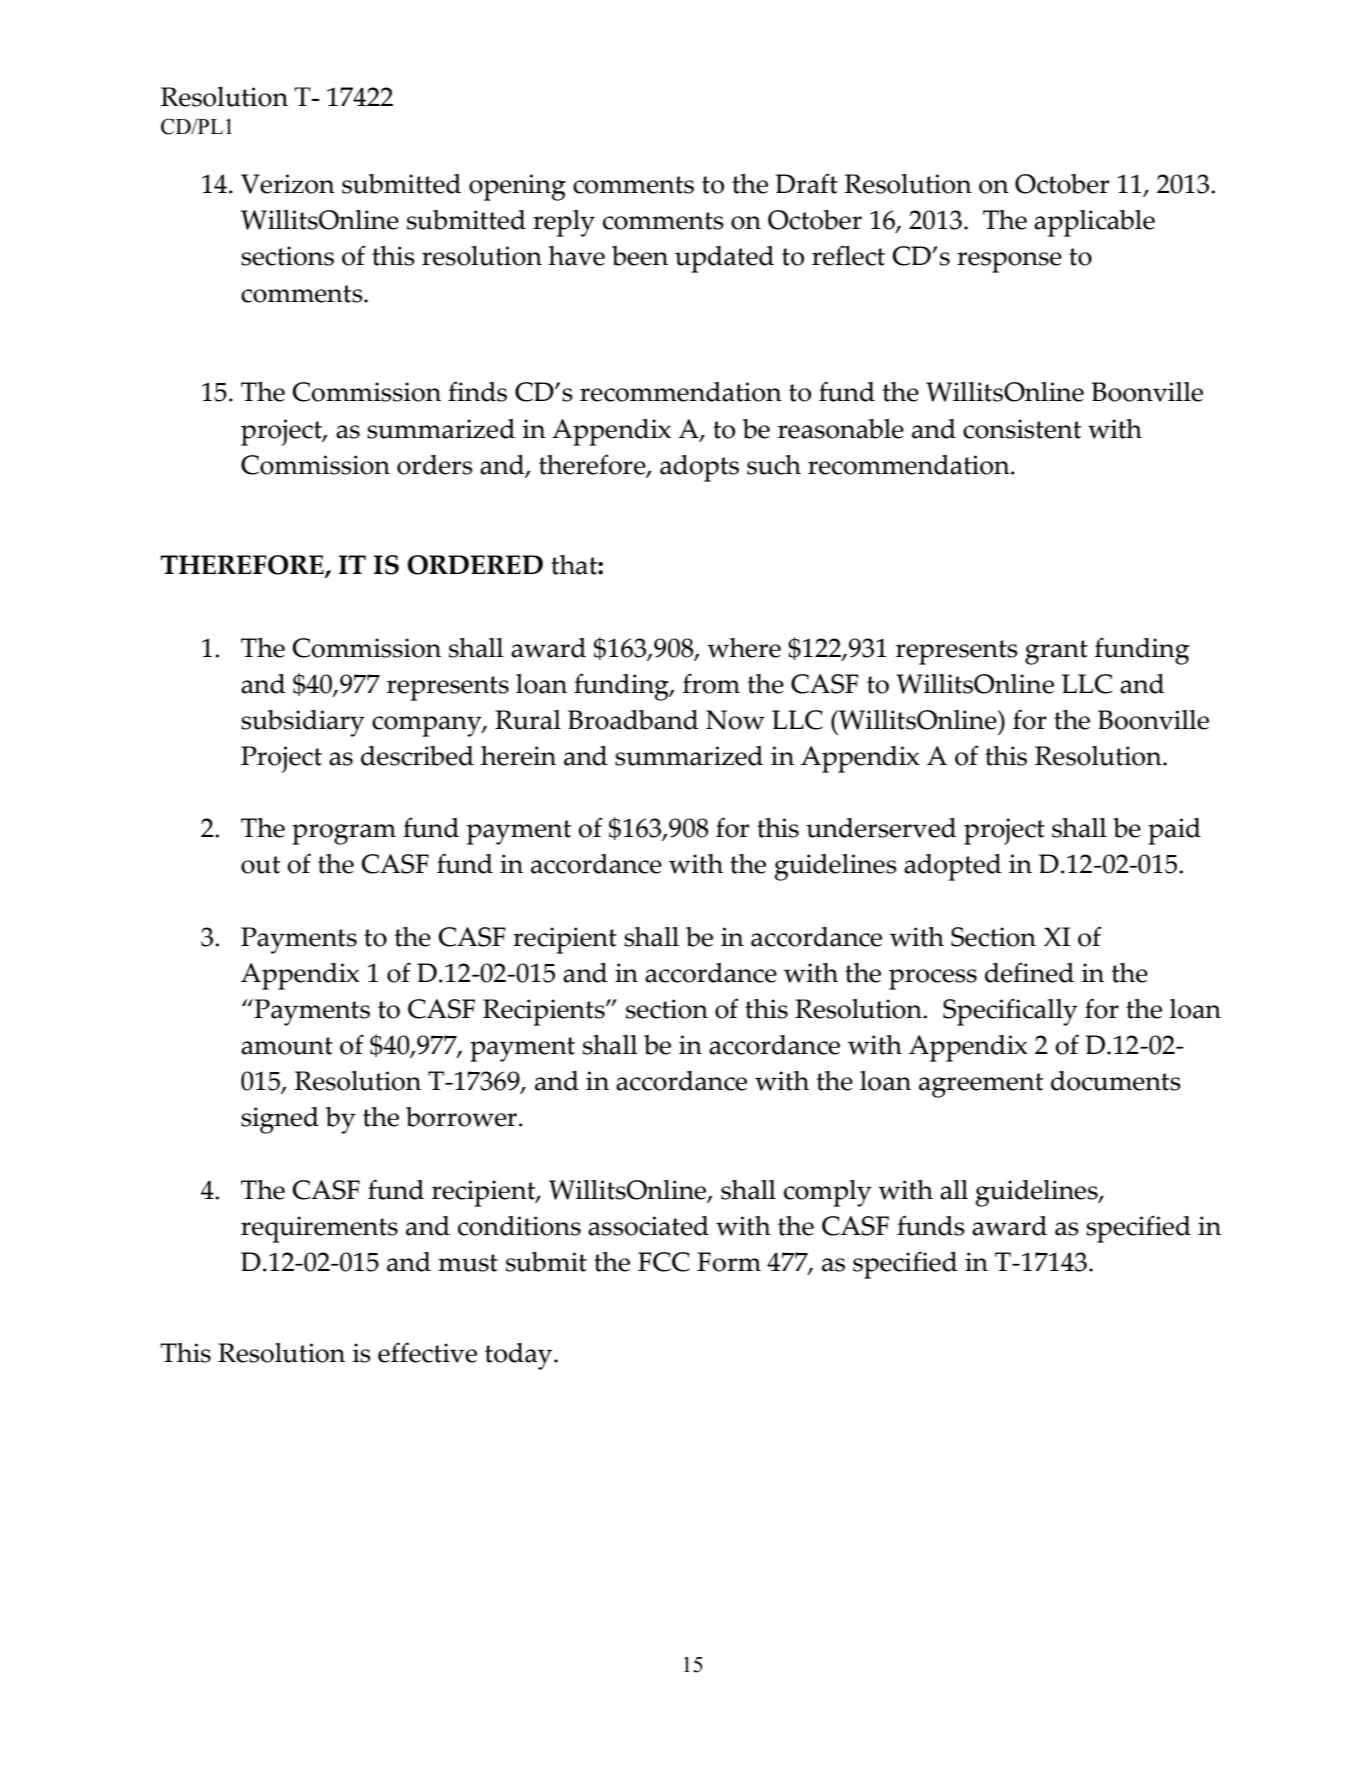  What do you see at coordinates (933, 979) in the screenshot?
I see `process` at bounding box center [933, 979].
